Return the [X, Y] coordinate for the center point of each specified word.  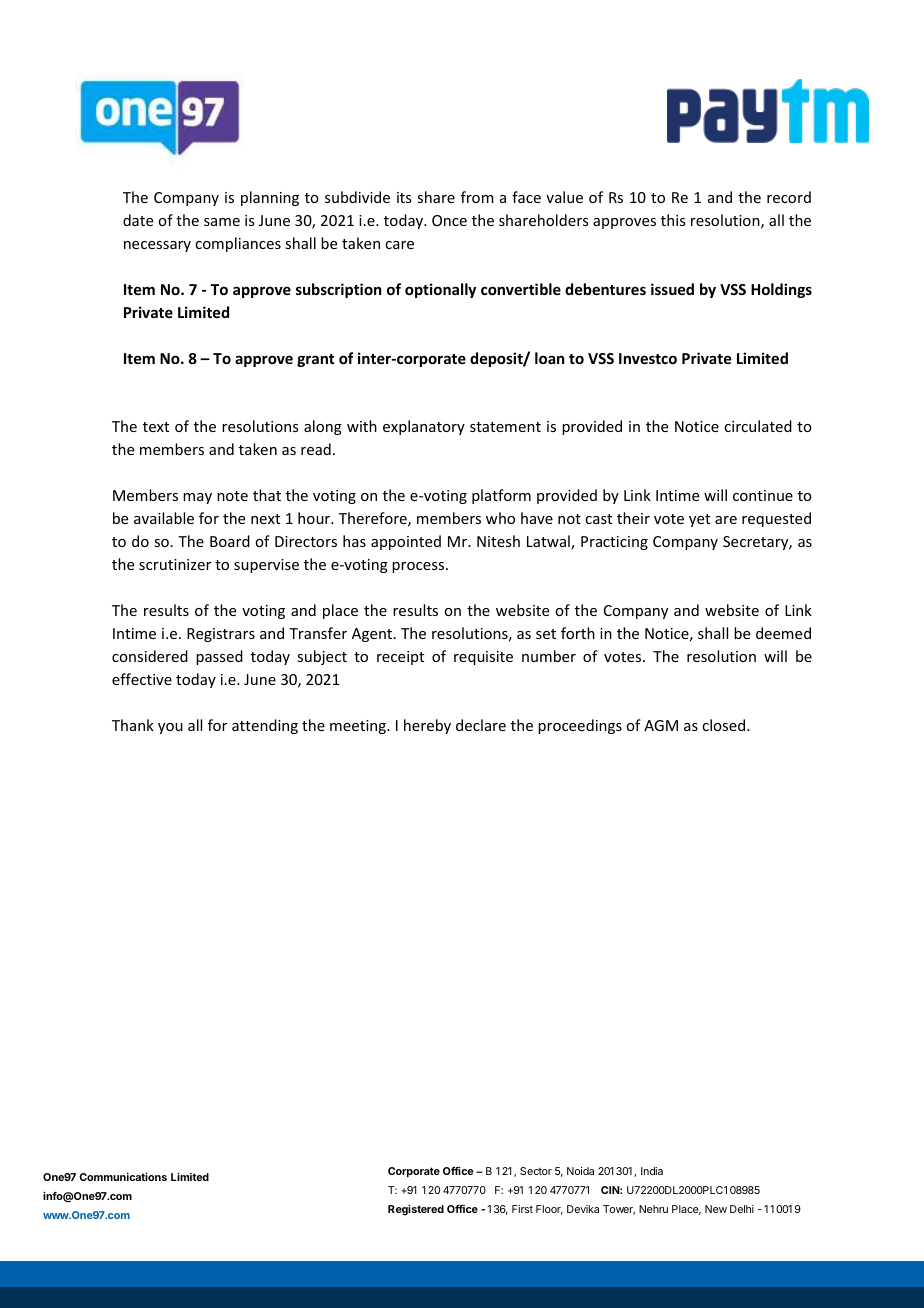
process [419, 567]
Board [230, 541]
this [673, 220]
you [170, 728]
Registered [416, 1210]
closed [725, 725]
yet [699, 520]
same [222, 222]
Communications [123, 1176]
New [716, 1209]
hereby [427, 726]
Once [449, 220]
